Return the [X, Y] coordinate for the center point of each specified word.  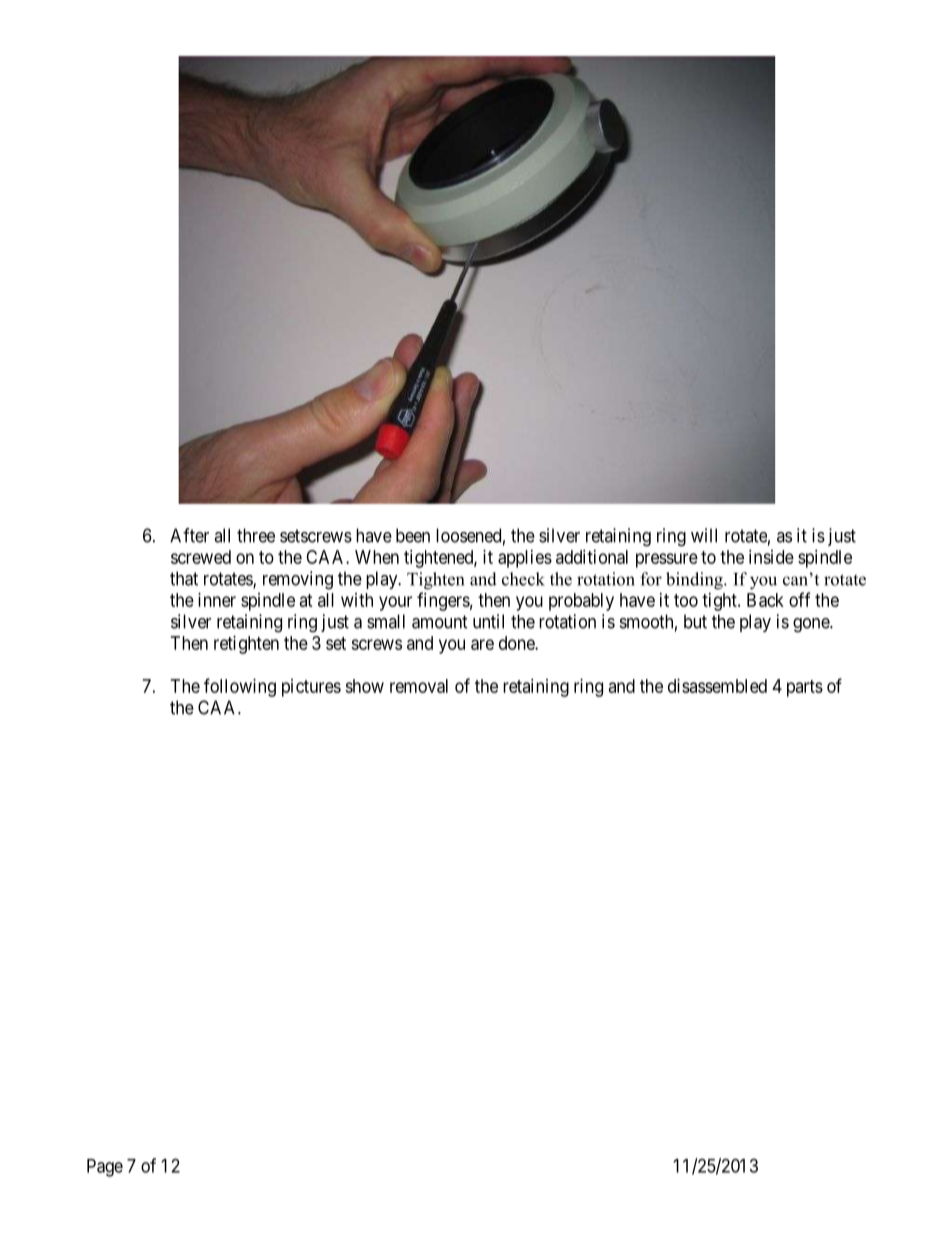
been [413, 535]
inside [771, 557]
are [482, 644]
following [240, 687]
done [517, 643]
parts [805, 688]
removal [419, 686]
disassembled [717, 686]
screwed [201, 557]
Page [105, 1168]
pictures [311, 688]
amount [440, 622]
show [364, 686]
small [386, 621]
